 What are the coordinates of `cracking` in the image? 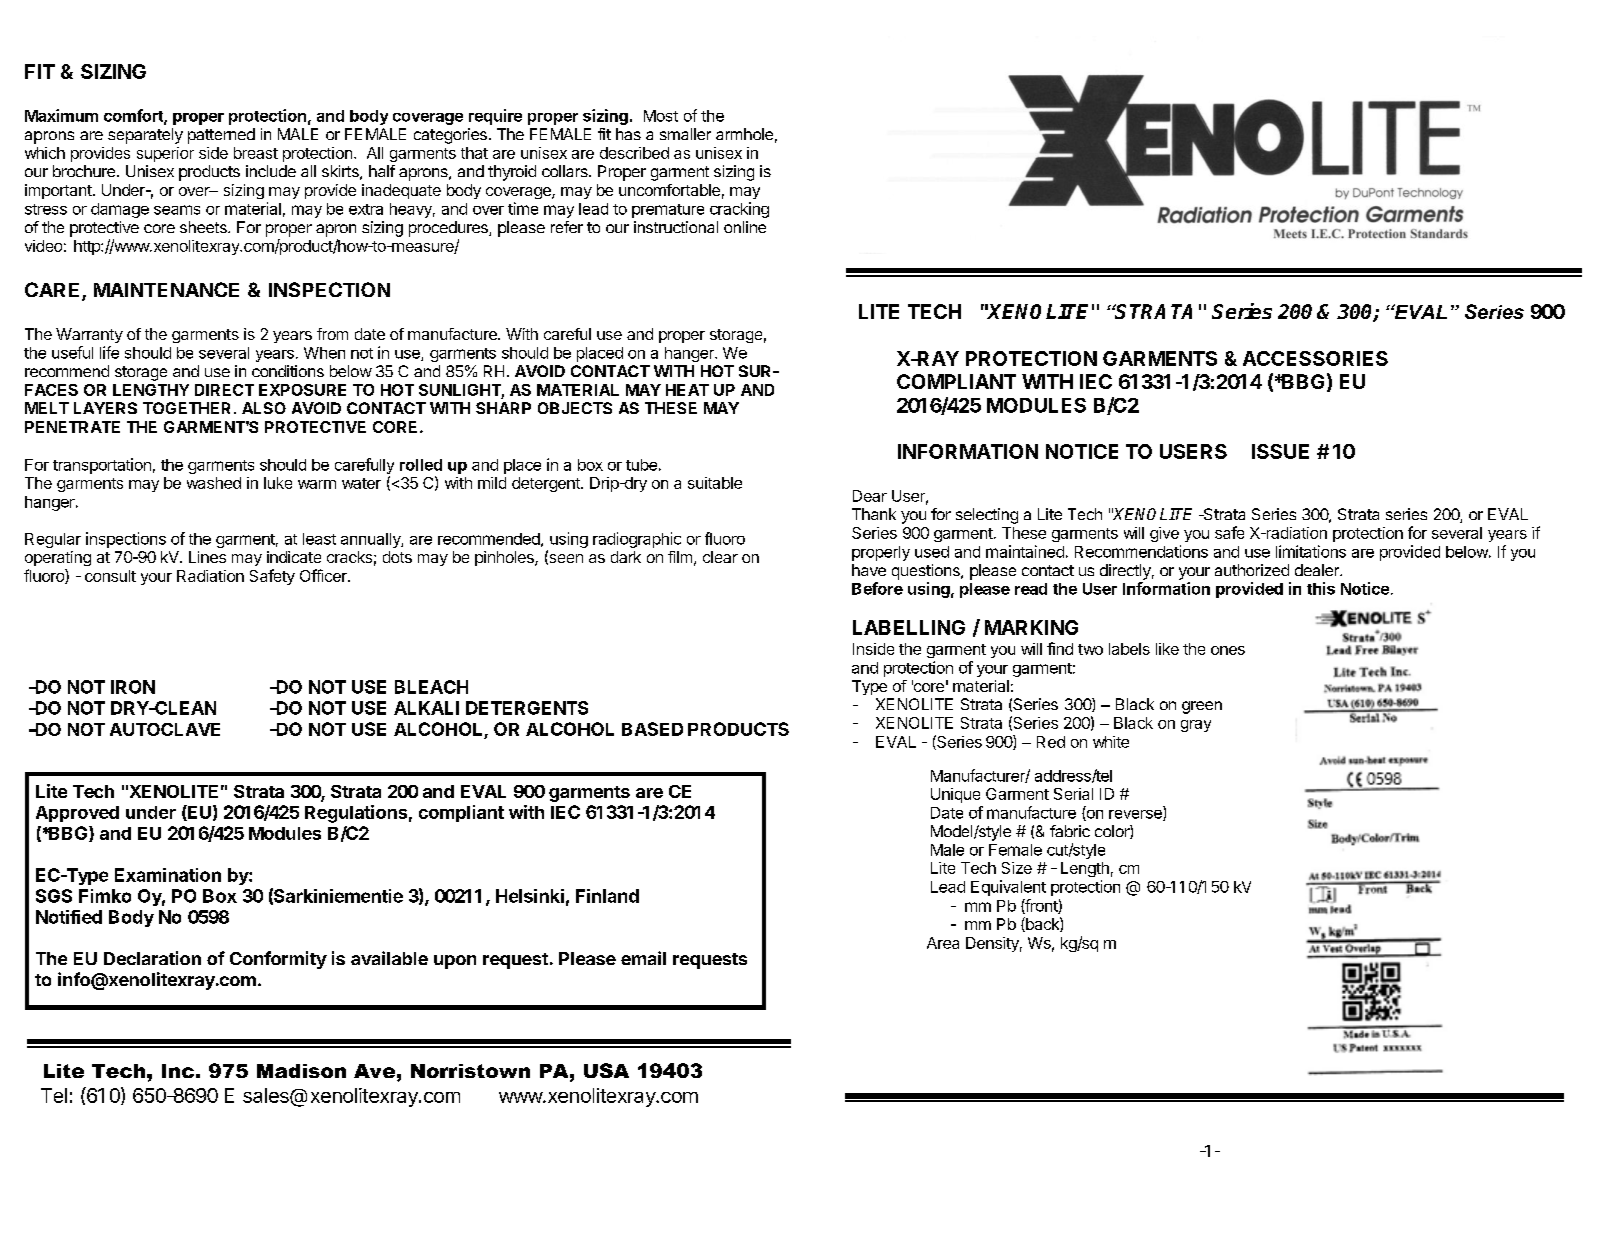 It's located at (739, 210).
